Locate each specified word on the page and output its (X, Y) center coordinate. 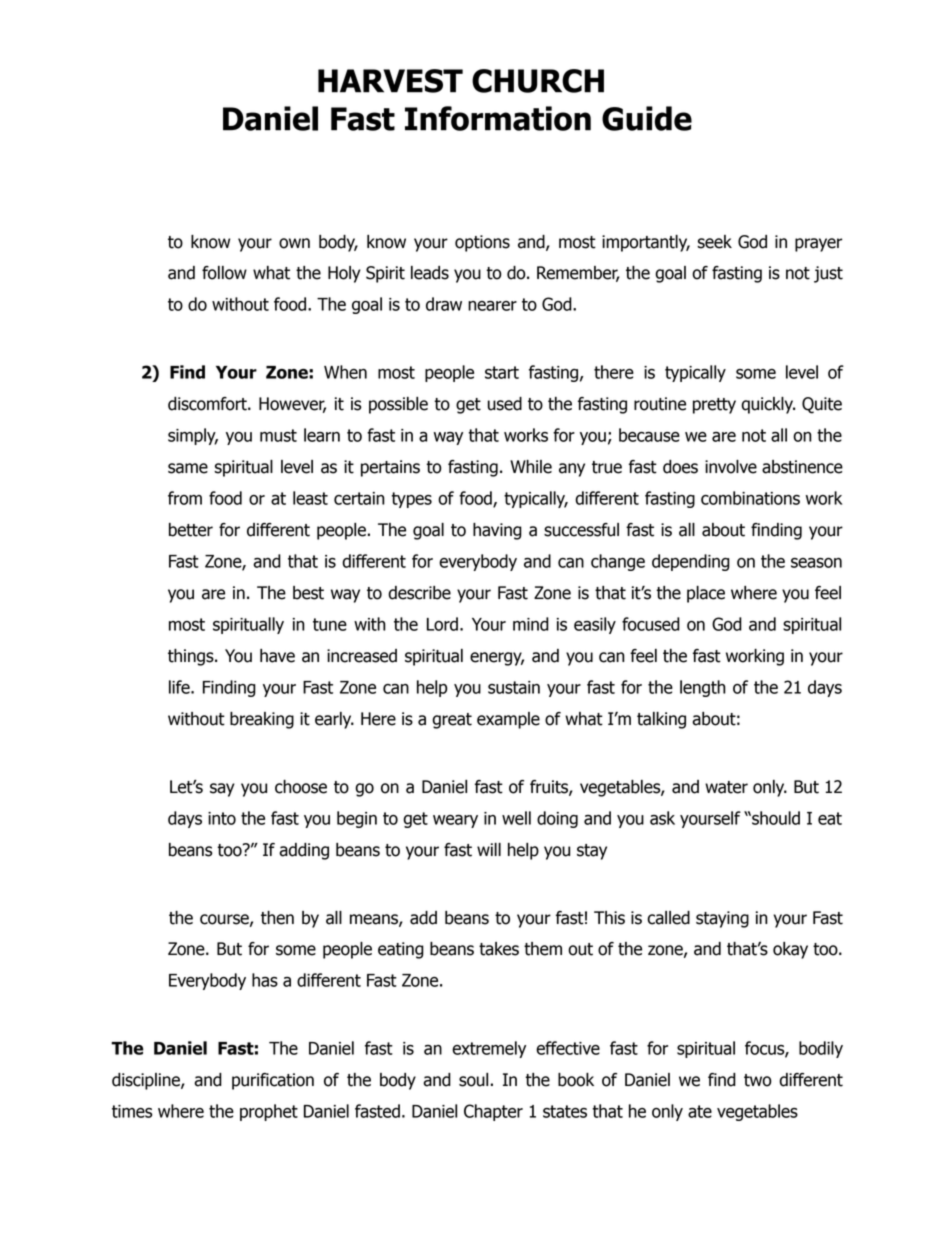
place (706, 594)
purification (273, 1081)
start (502, 372)
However (292, 405)
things (192, 657)
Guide (647, 118)
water (726, 787)
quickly (768, 405)
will (489, 849)
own (294, 243)
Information (498, 118)
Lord (442, 624)
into (222, 818)
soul (473, 1080)
